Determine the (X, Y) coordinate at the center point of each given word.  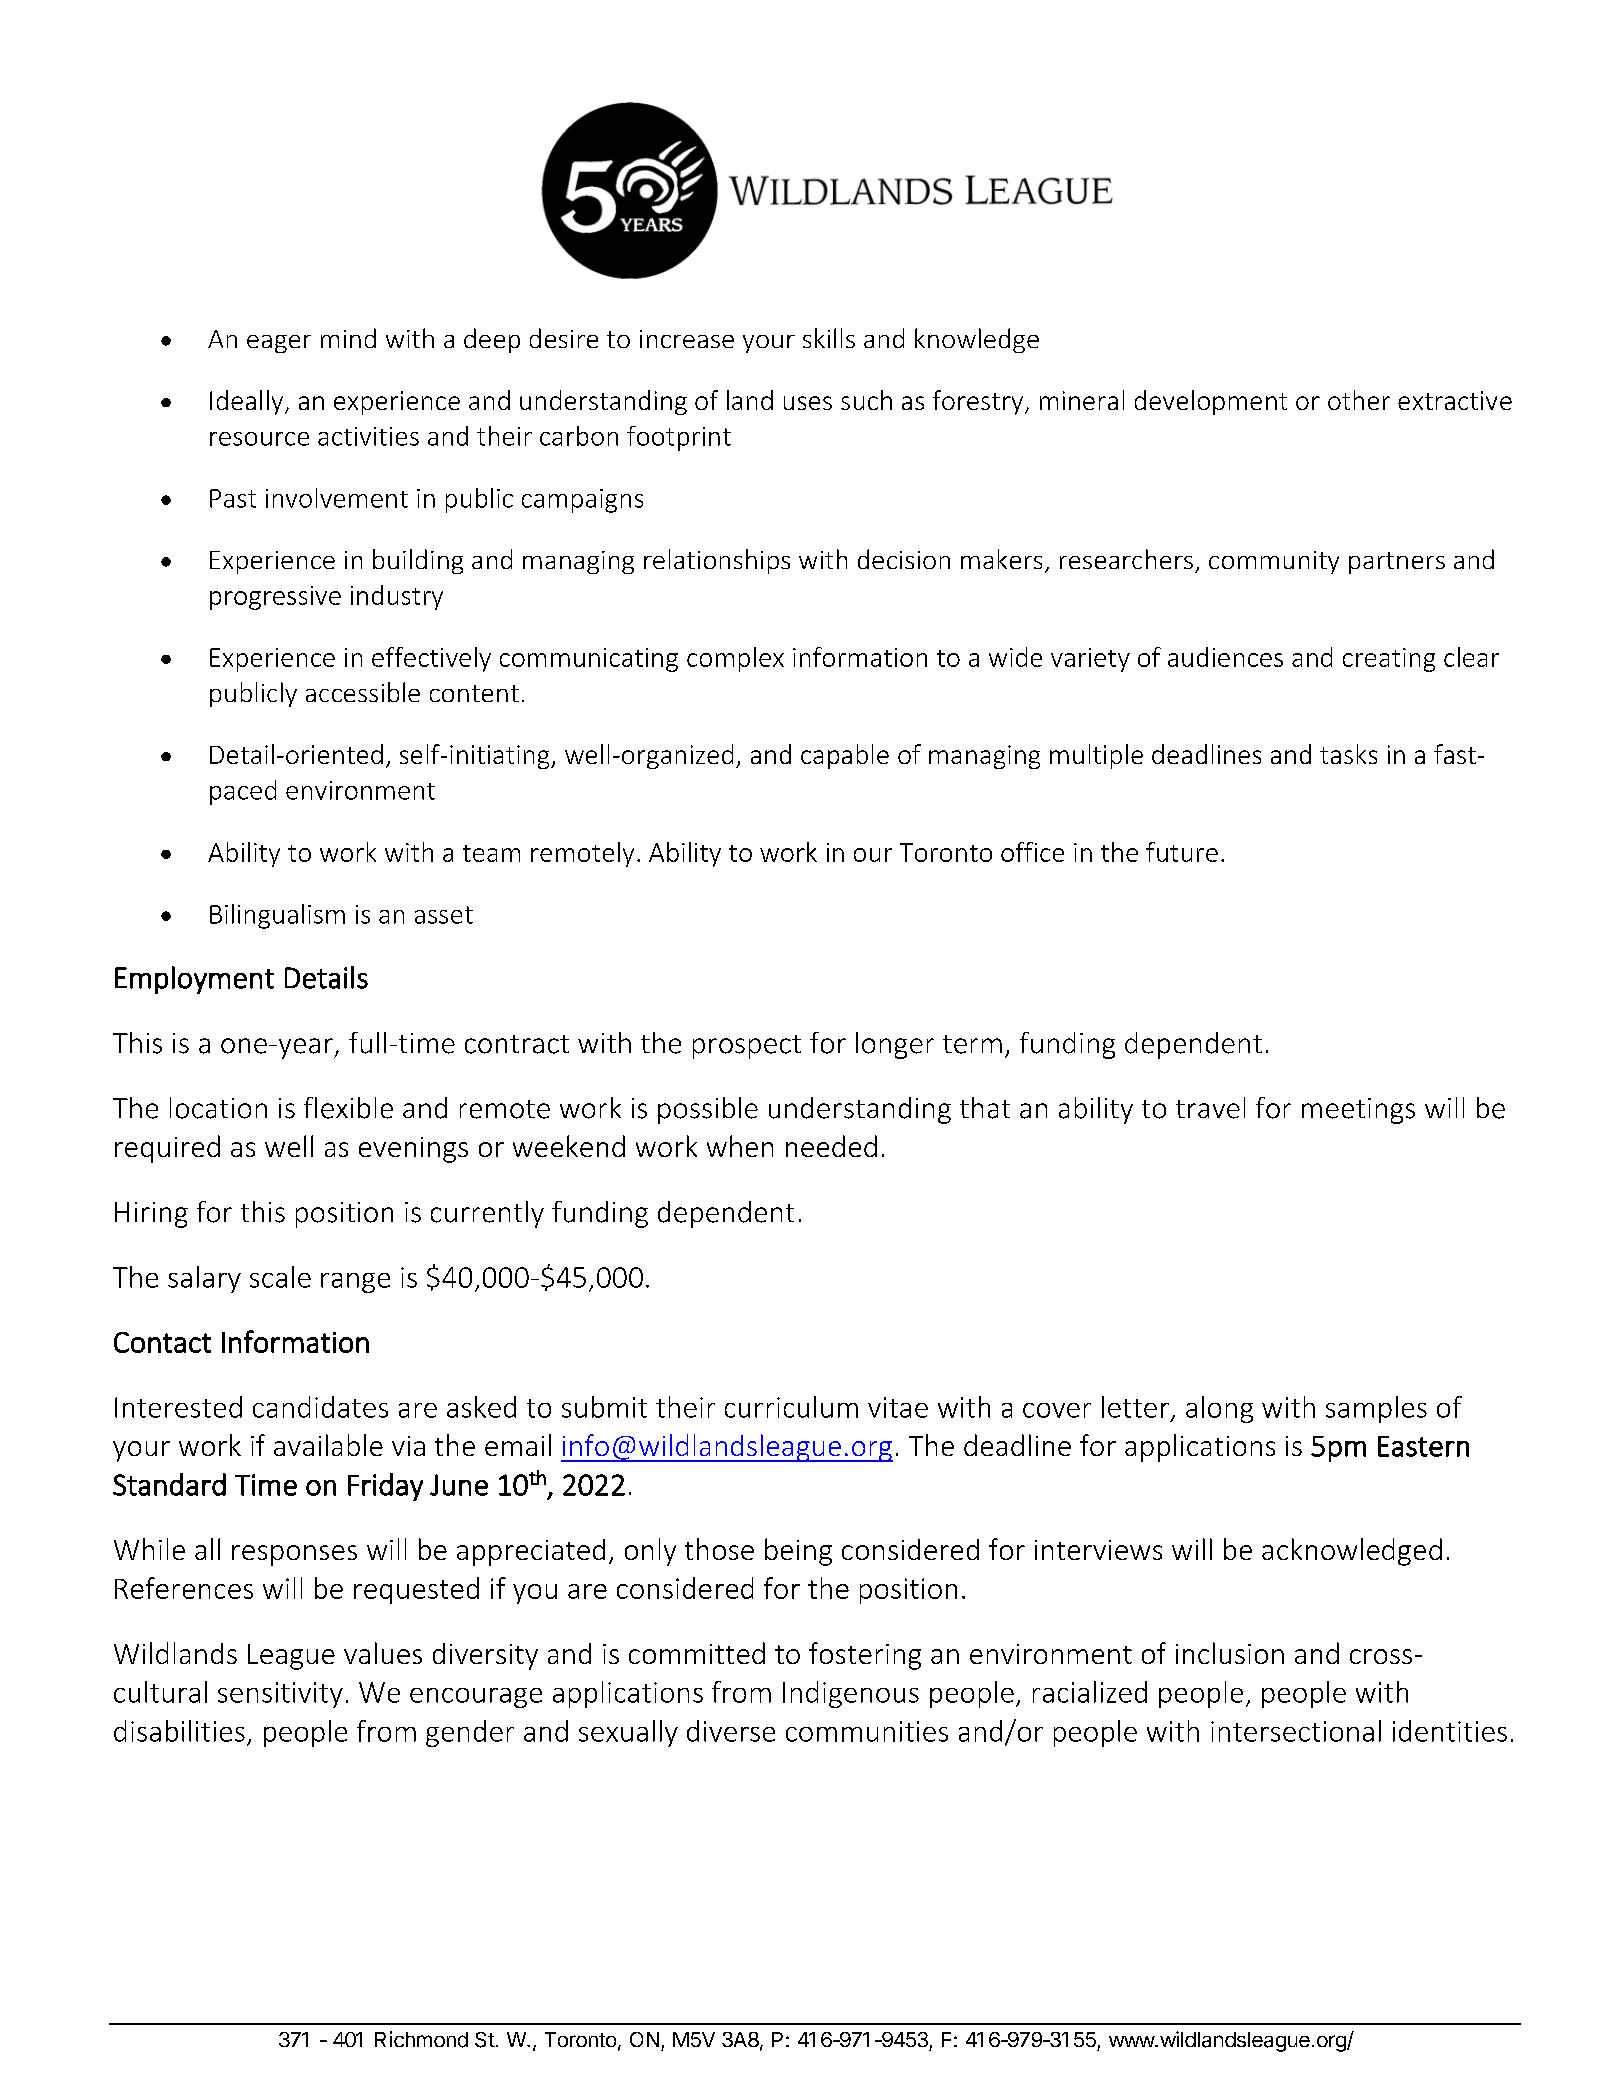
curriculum (791, 1407)
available (328, 1445)
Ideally (246, 402)
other (1359, 400)
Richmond (421, 2039)
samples (1376, 1409)
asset (444, 915)
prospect (747, 1047)
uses (808, 403)
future (1182, 852)
